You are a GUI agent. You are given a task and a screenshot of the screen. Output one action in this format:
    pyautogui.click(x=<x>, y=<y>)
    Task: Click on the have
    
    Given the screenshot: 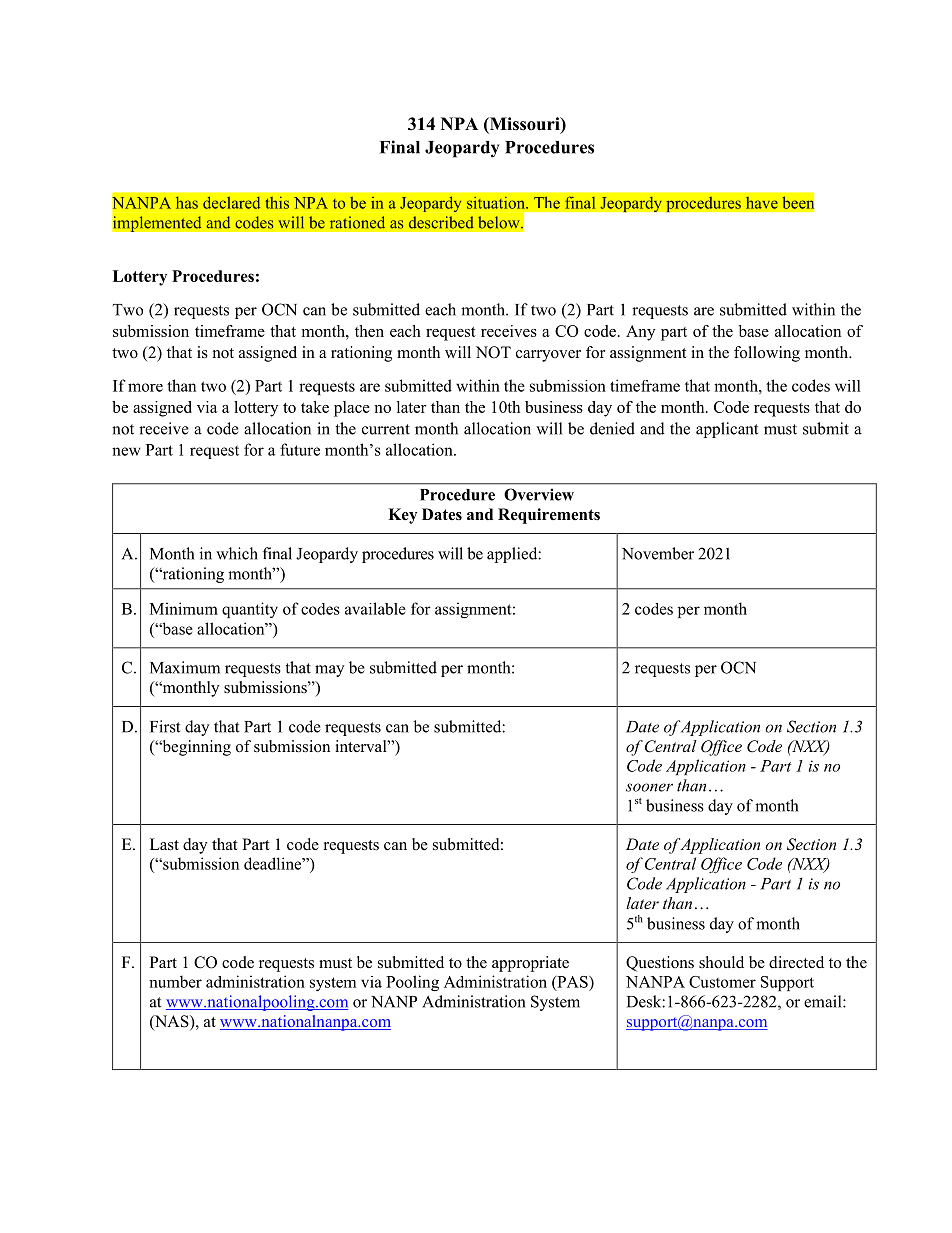 What is the action you would take?
    pyautogui.click(x=762, y=202)
